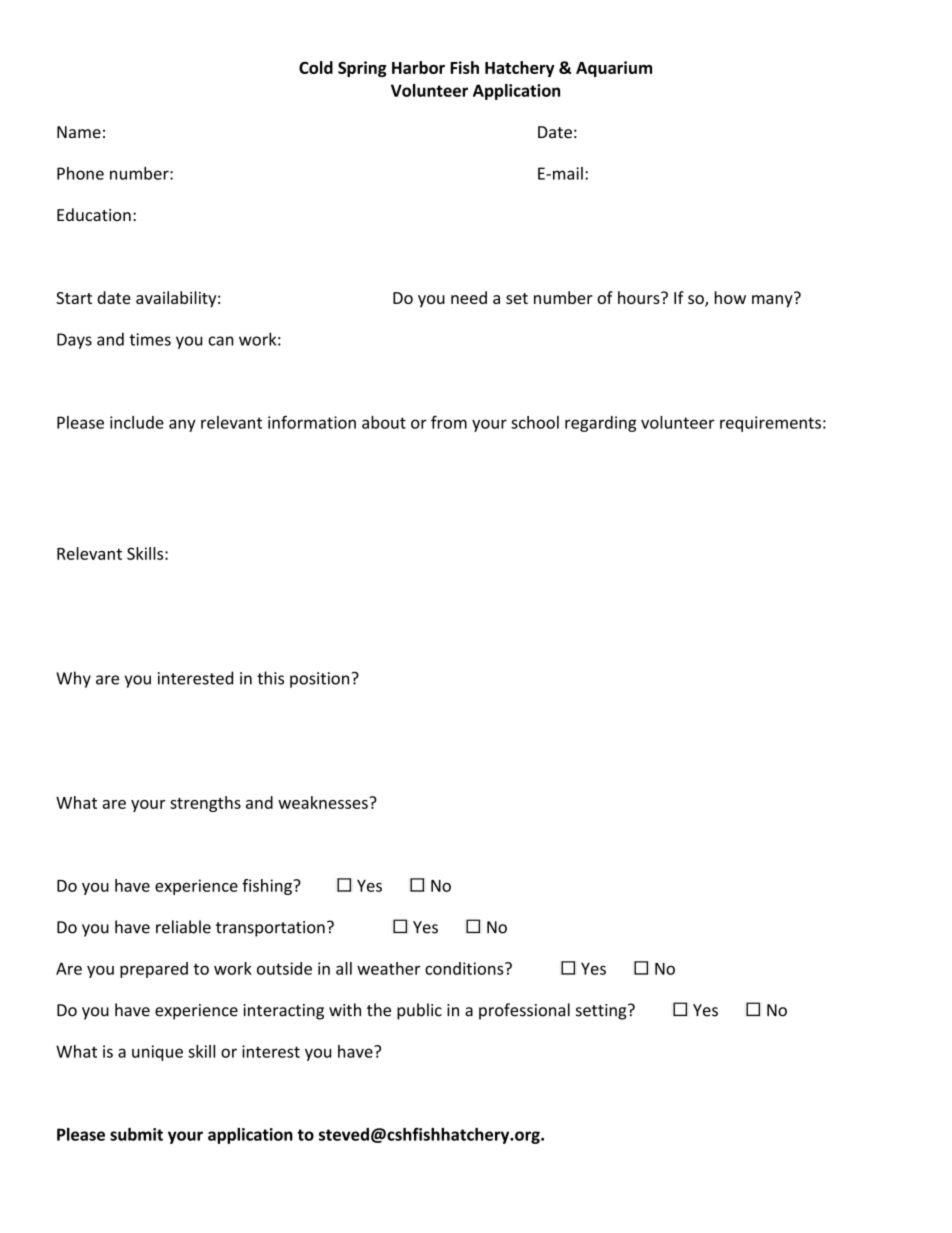 Image resolution: width=952 pixels, height=1233 pixels. I want to click on Harbor, so click(418, 67).
